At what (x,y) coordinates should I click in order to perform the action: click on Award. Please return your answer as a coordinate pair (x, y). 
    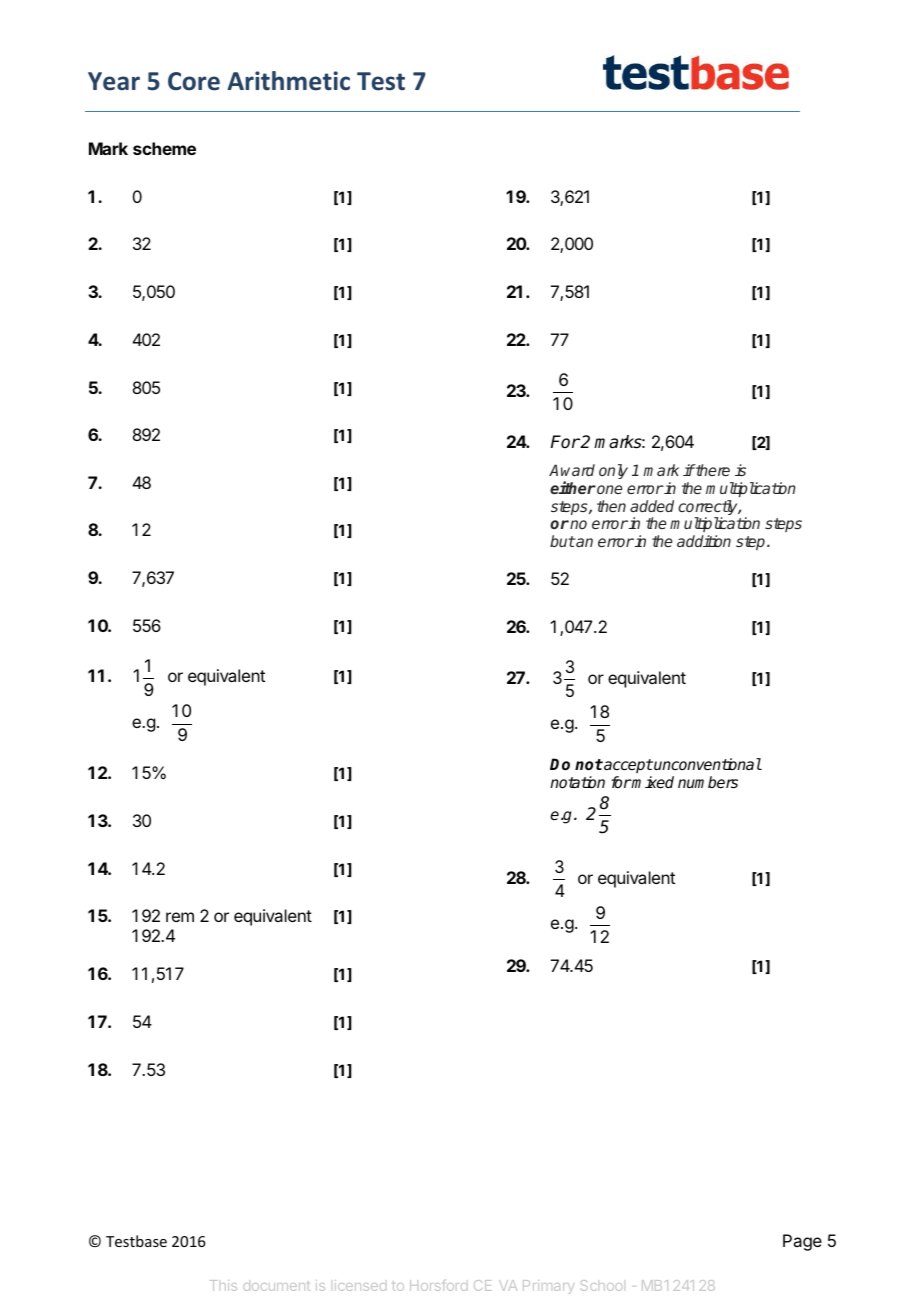
    Looking at the image, I should click on (572, 470).
